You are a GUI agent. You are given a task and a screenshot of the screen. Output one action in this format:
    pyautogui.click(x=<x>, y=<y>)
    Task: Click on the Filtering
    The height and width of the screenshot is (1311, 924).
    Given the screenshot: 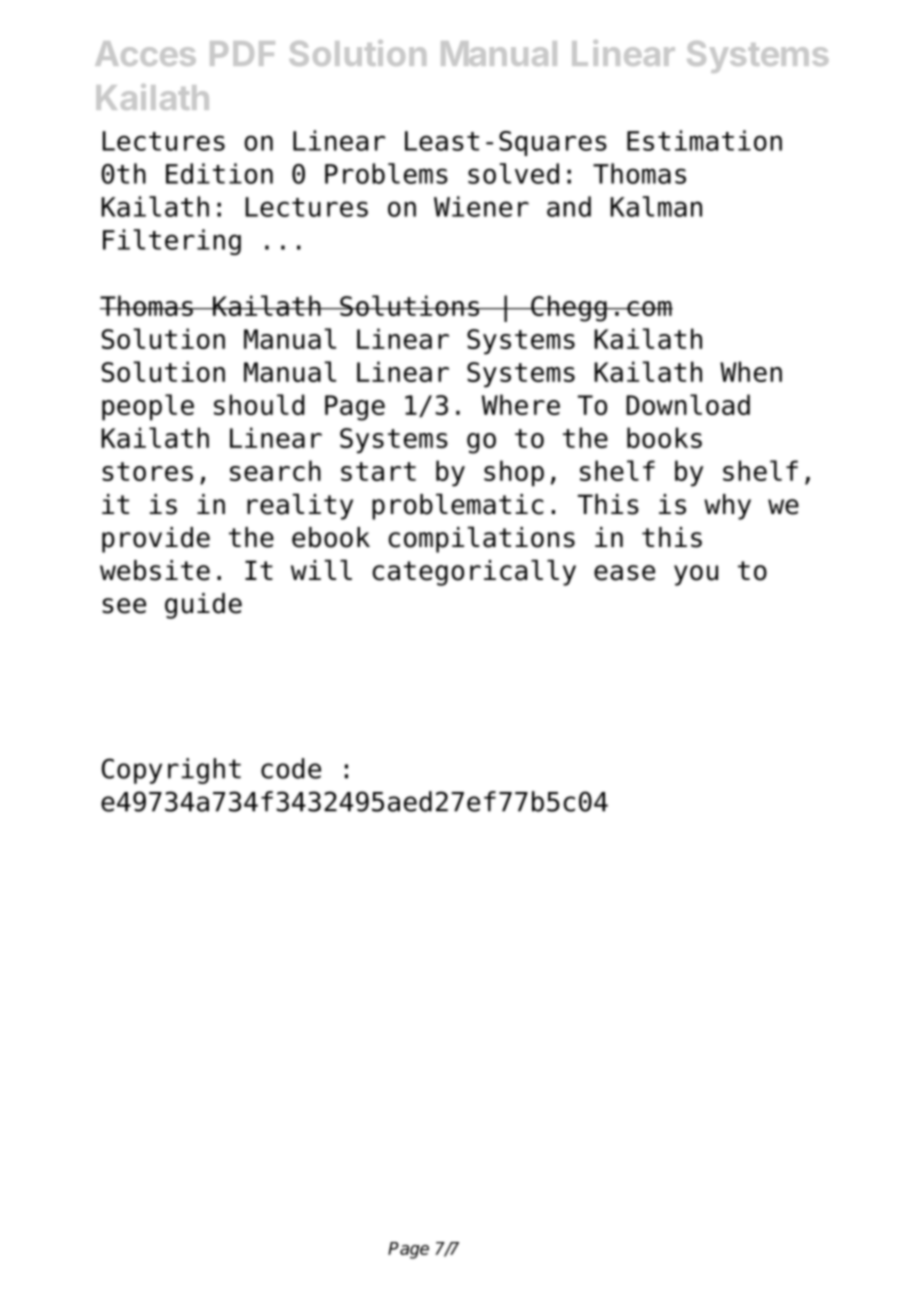 What is the action you would take?
    pyautogui.click(x=172, y=242)
